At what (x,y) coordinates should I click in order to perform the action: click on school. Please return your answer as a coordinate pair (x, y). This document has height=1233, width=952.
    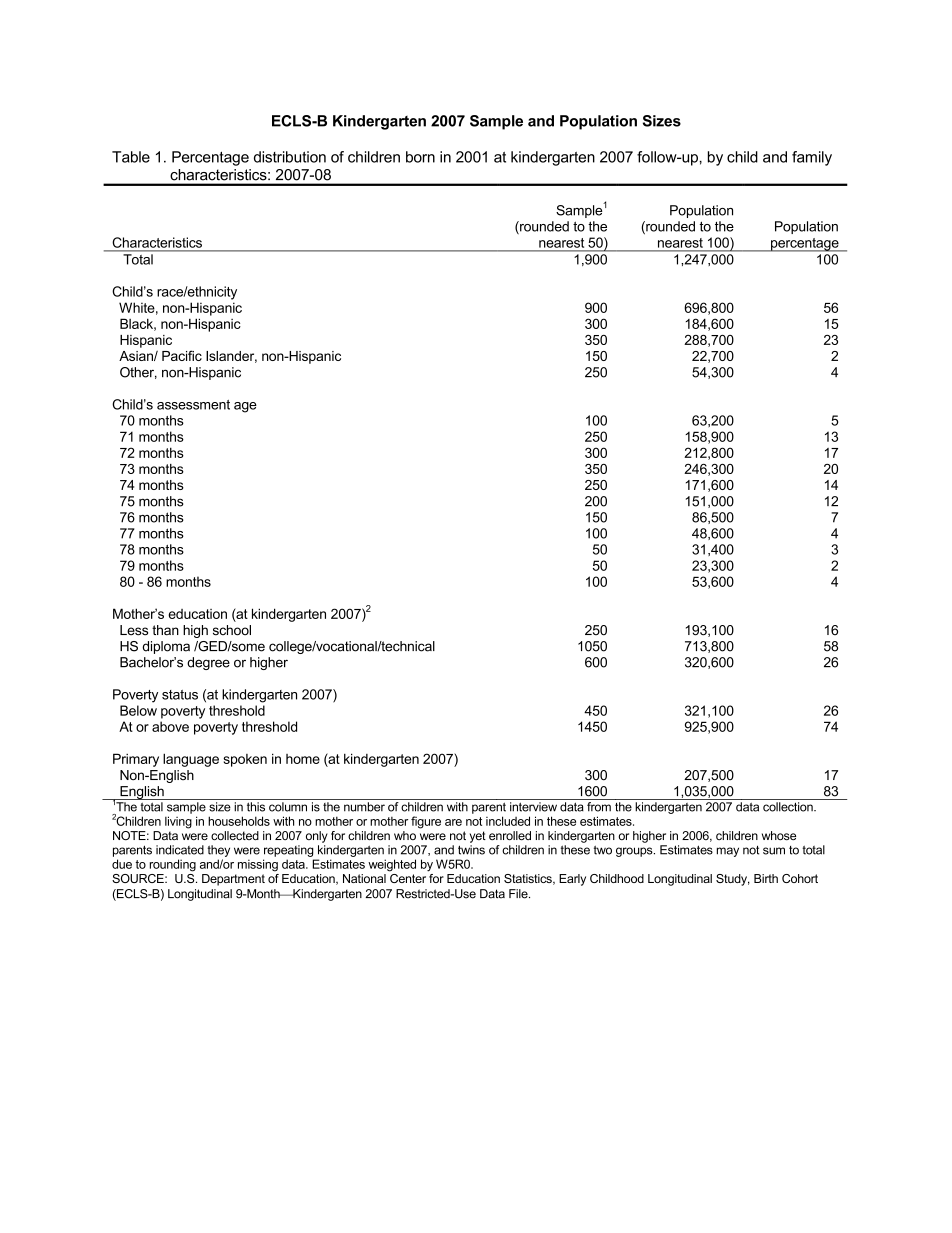
    Looking at the image, I should click on (232, 630).
